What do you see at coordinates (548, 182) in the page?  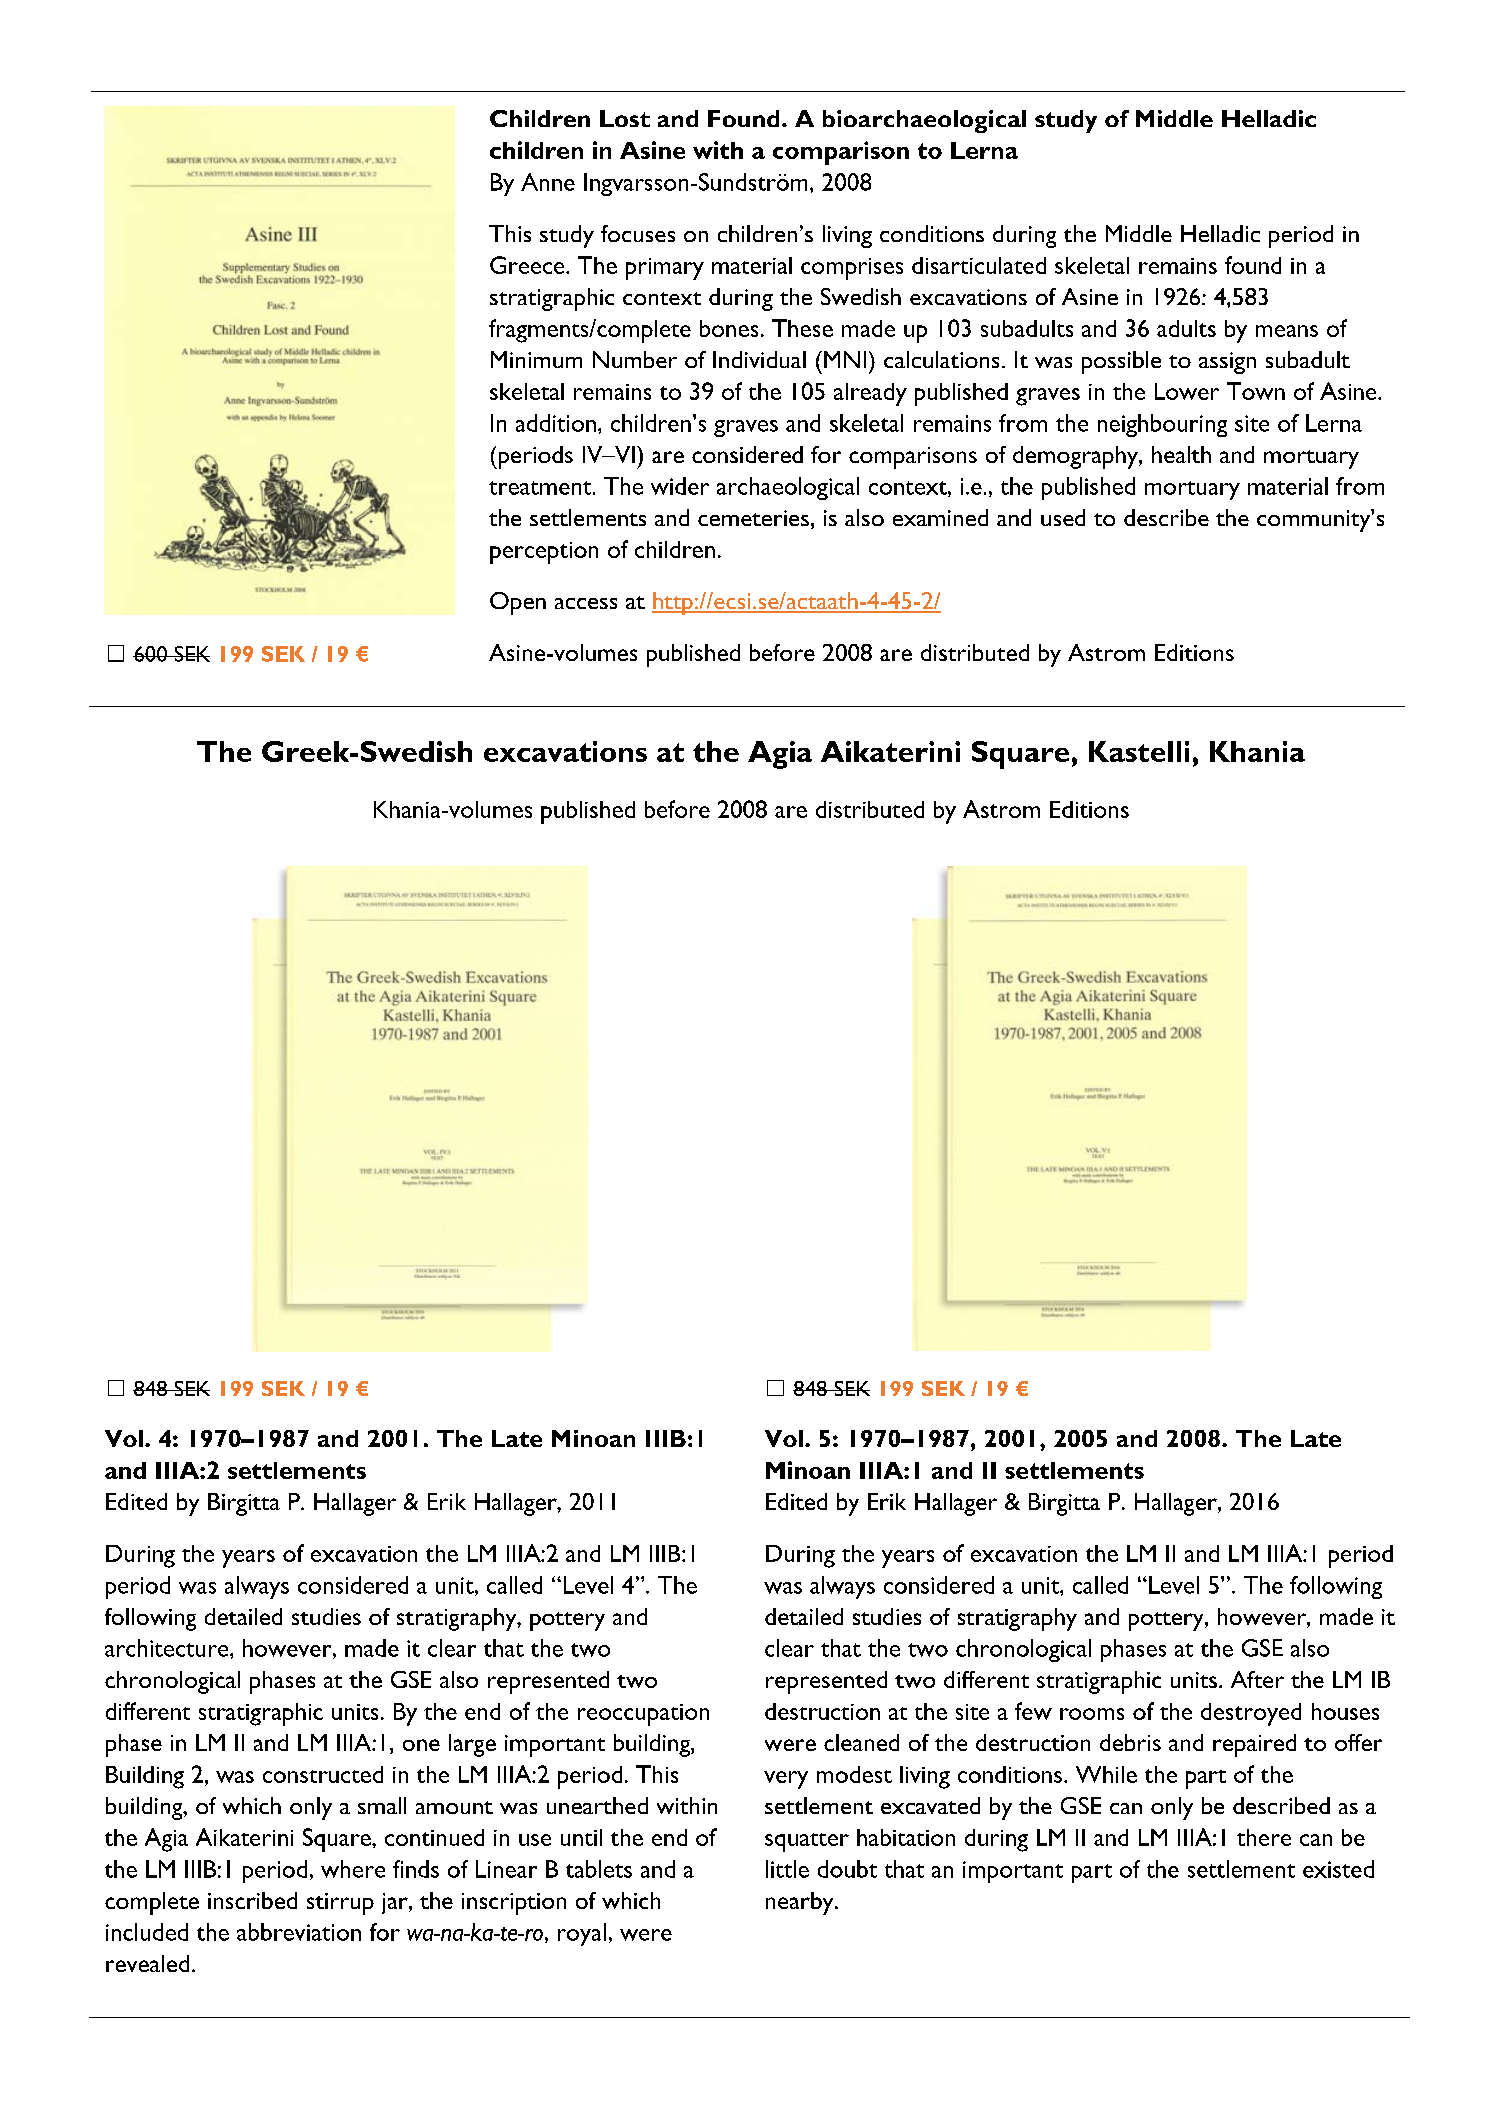 I see `Anne` at bounding box center [548, 182].
